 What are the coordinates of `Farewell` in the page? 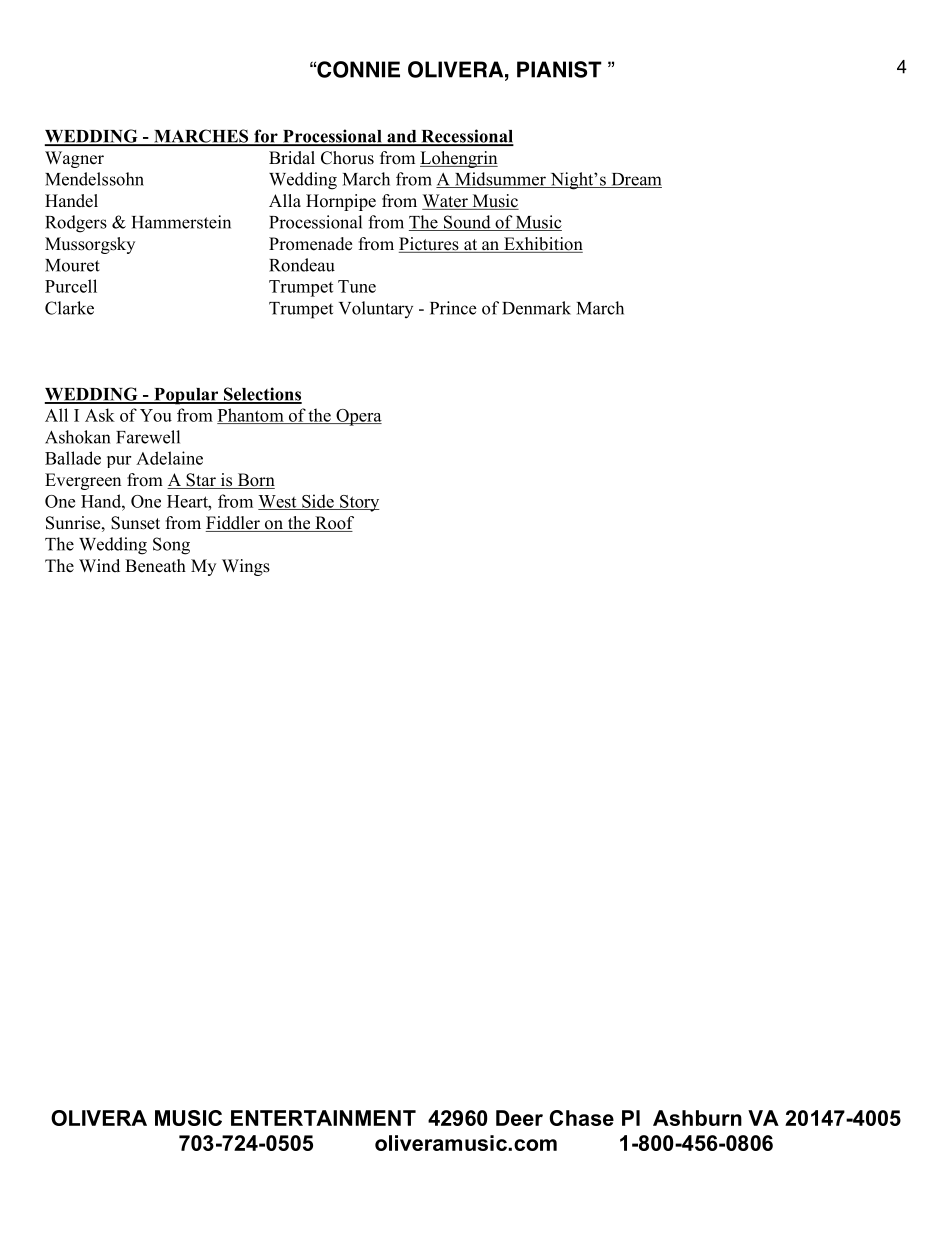 It's located at (148, 437).
